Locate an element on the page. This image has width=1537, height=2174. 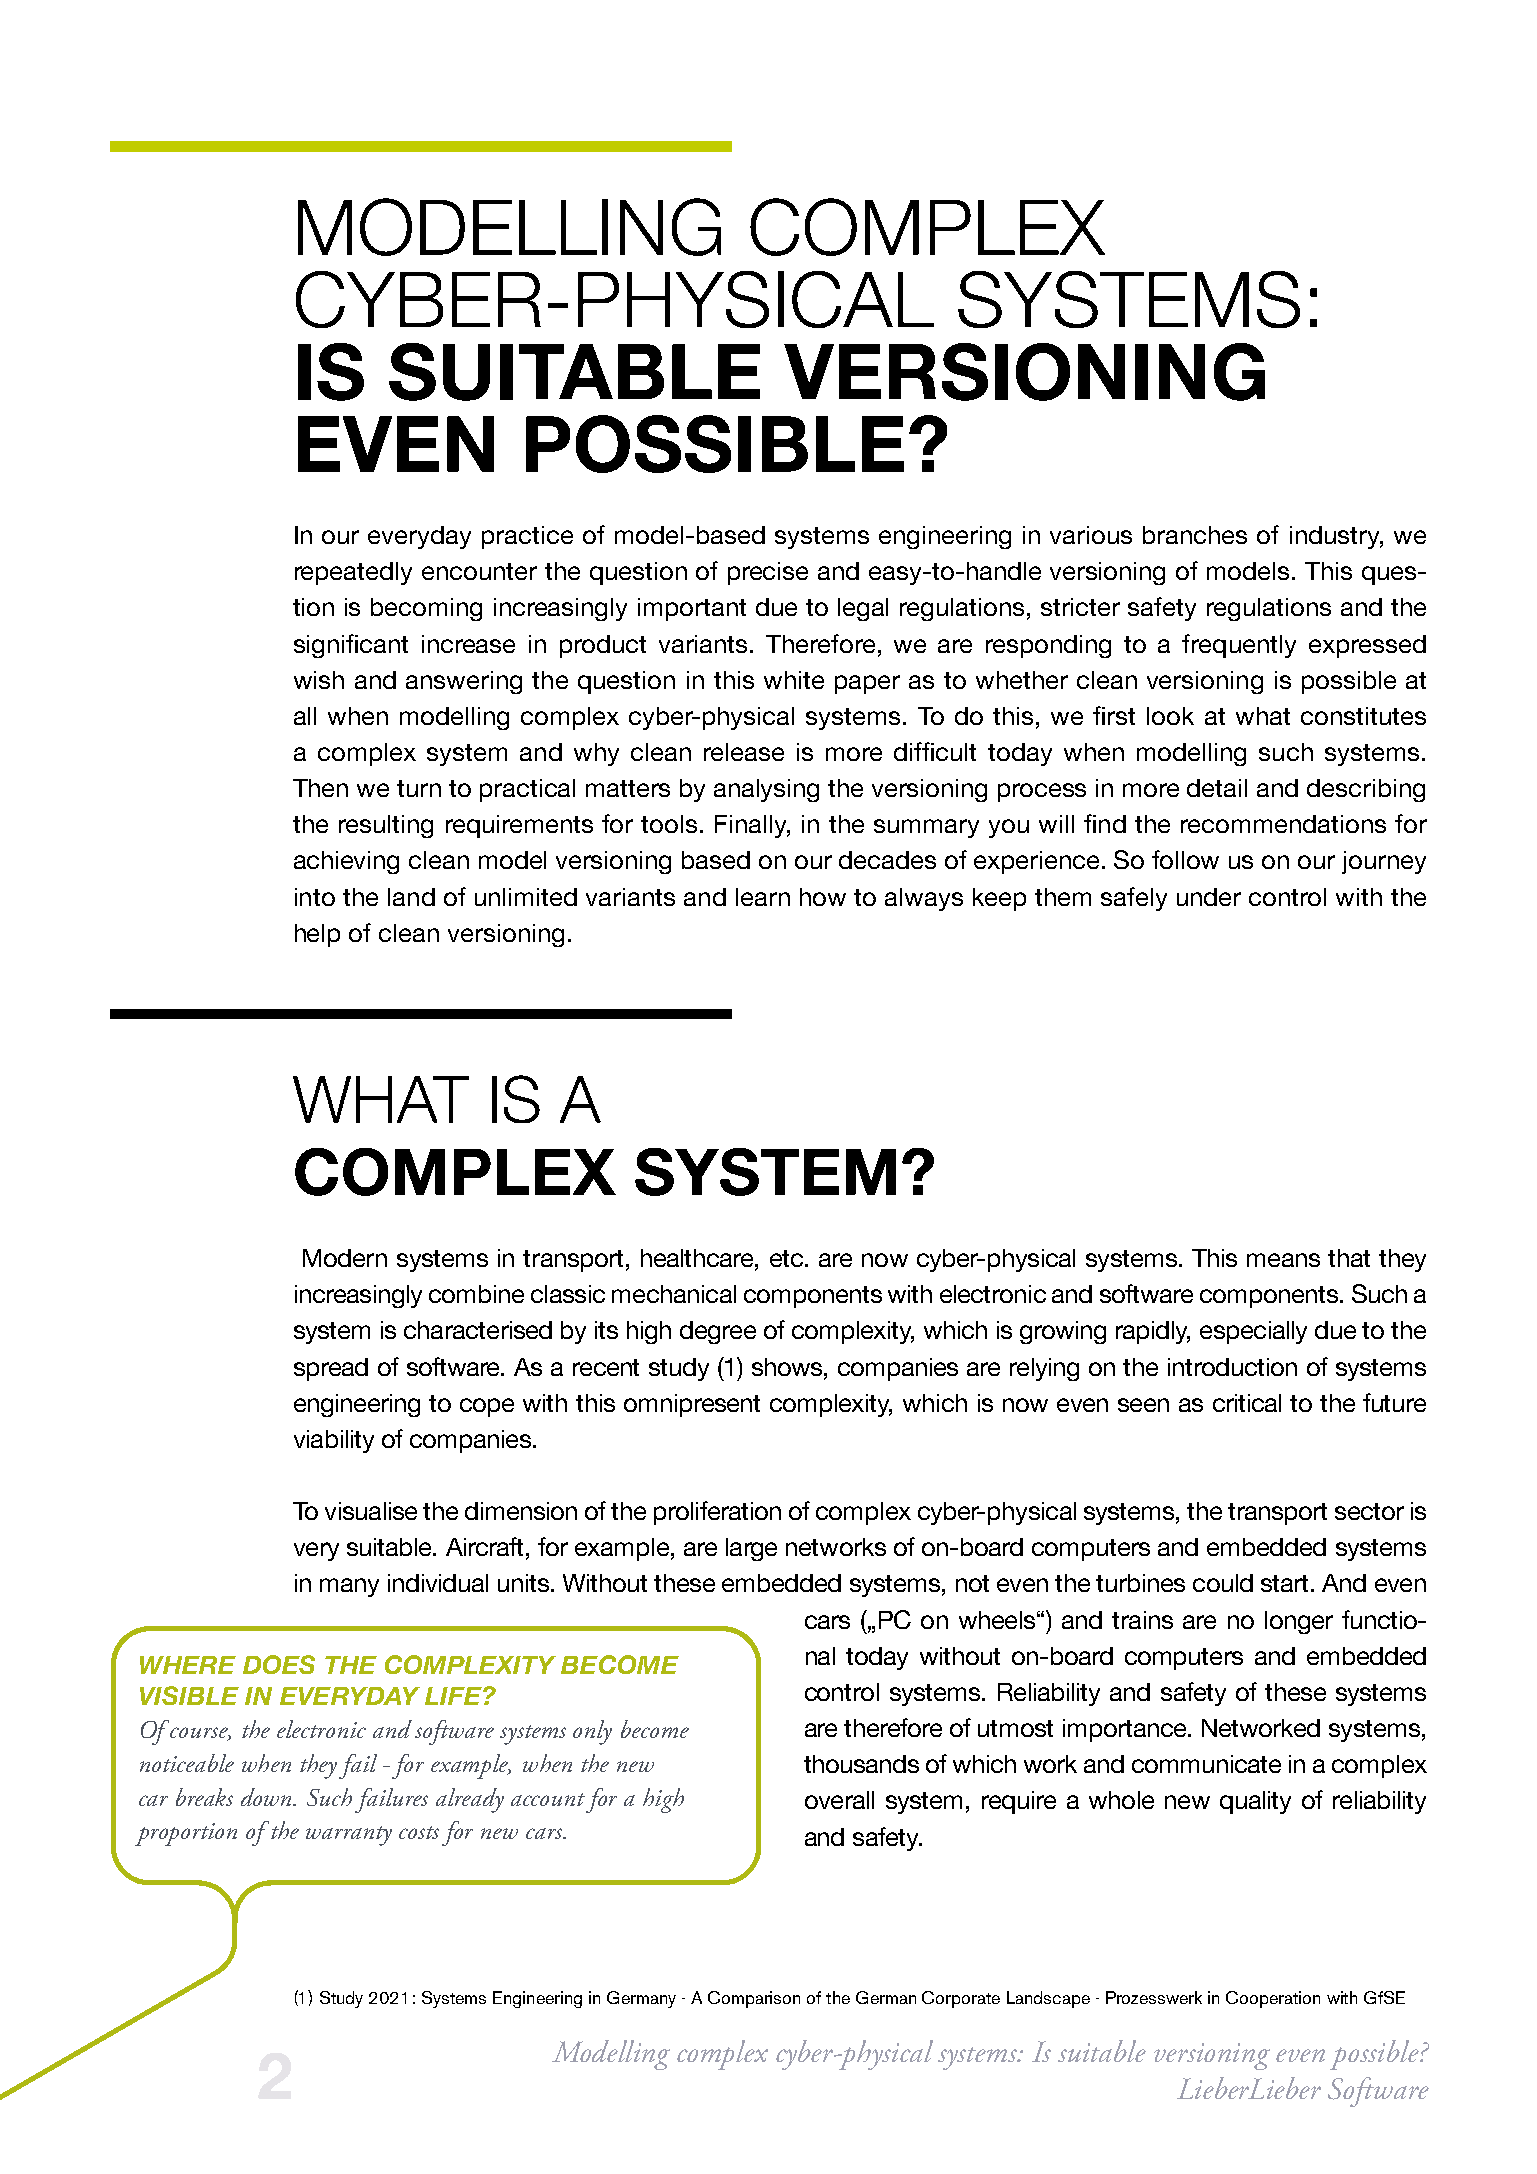
achieving is located at coordinates (346, 862).
